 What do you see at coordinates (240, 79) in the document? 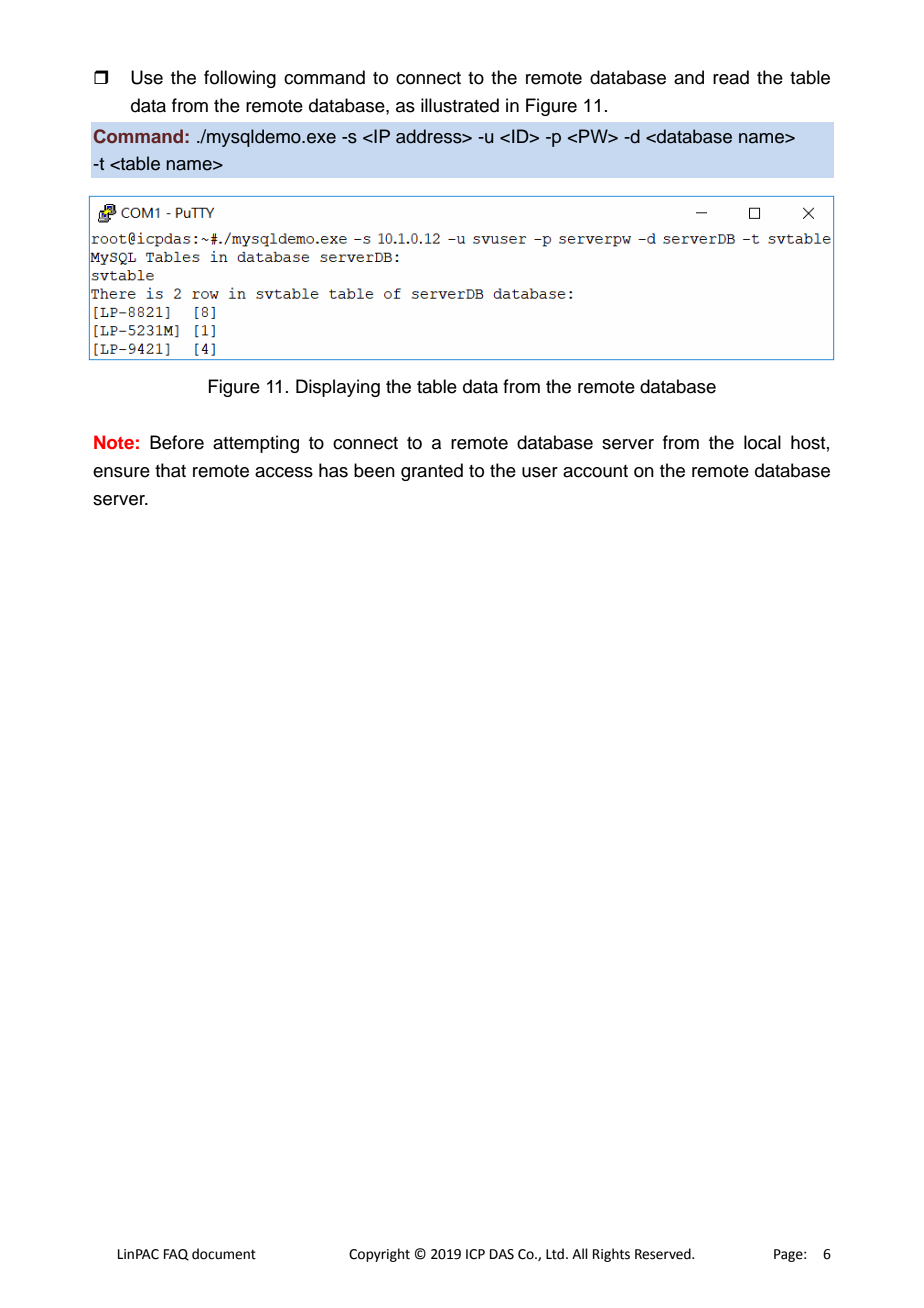
I see `following` at bounding box center [240, 79].
